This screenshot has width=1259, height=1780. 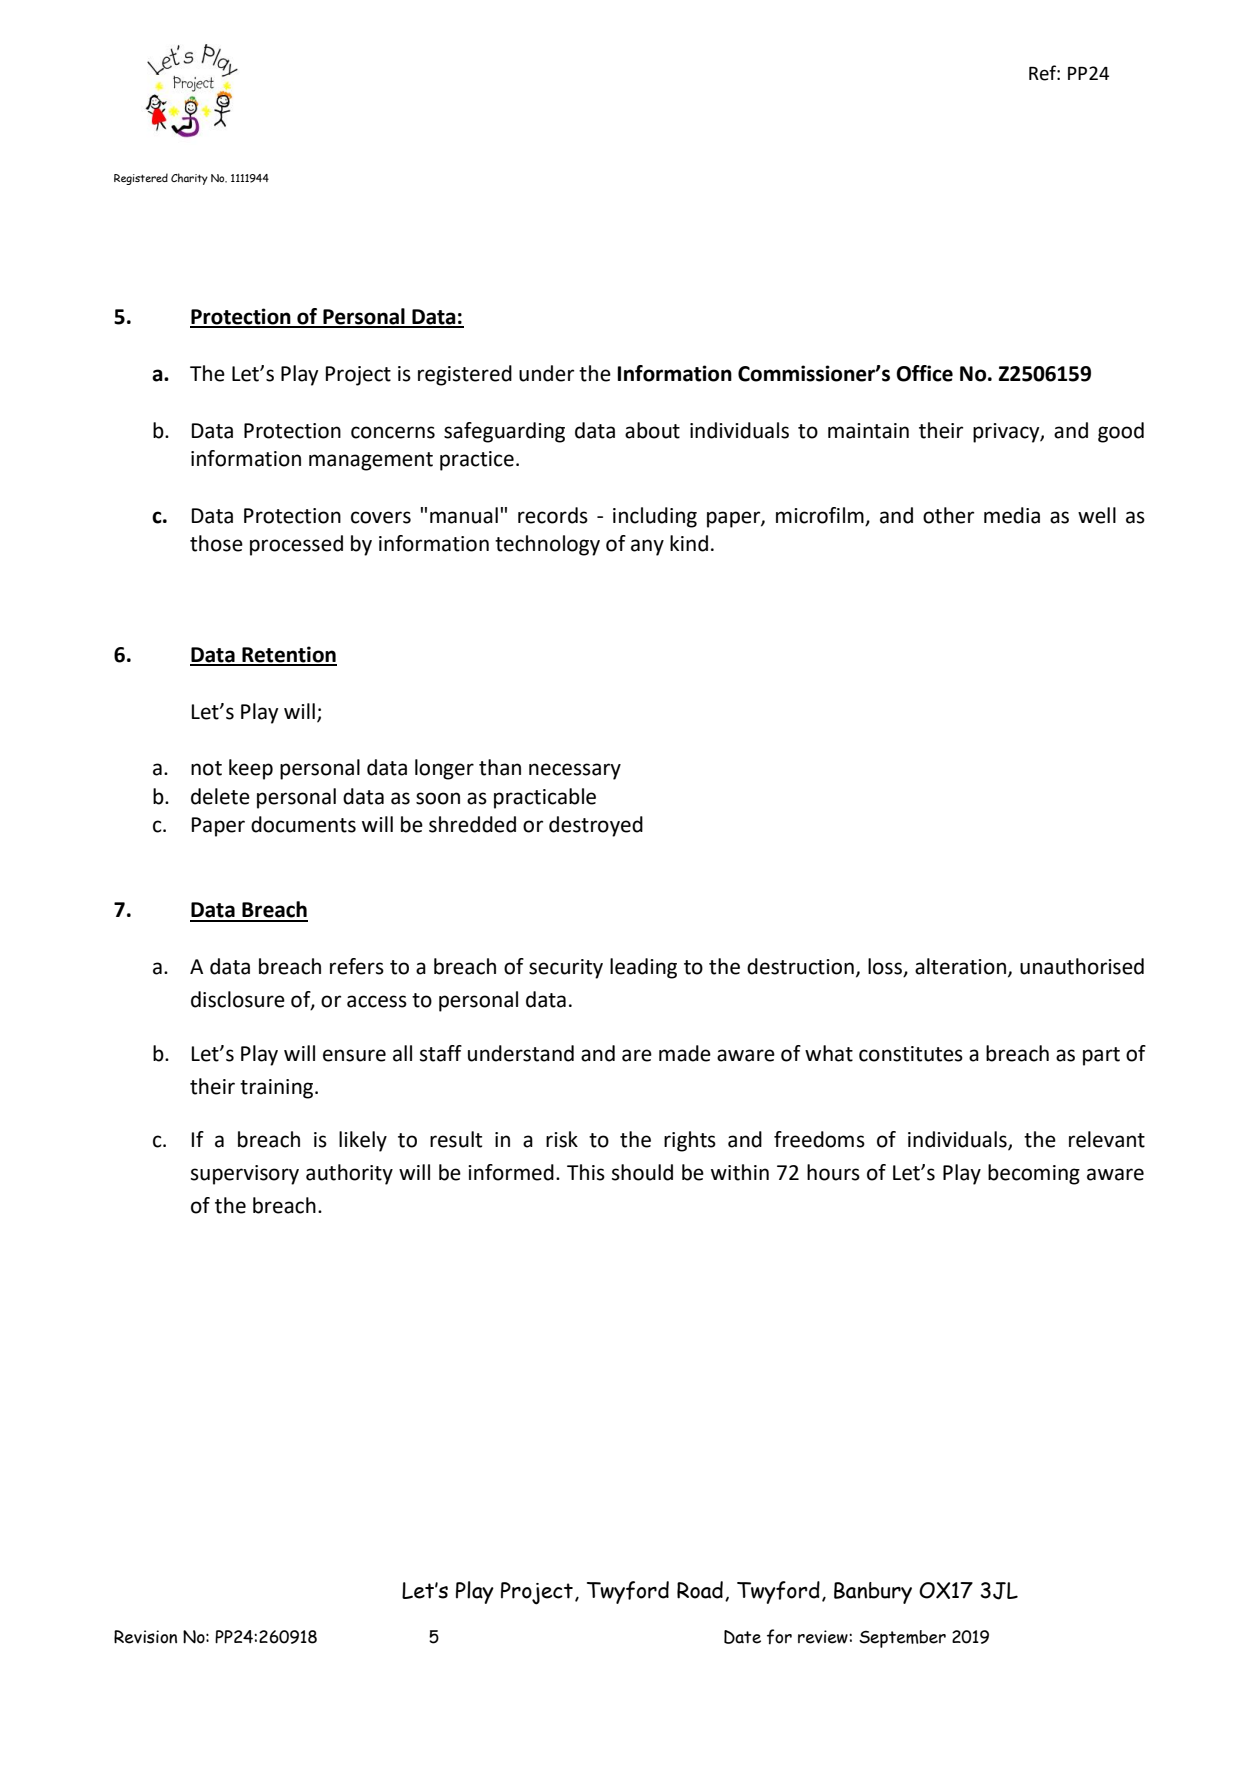 What do you see at coordinates (189, 179) in the screenshot?
I see `Charity` at bounding box center [189, 179].
